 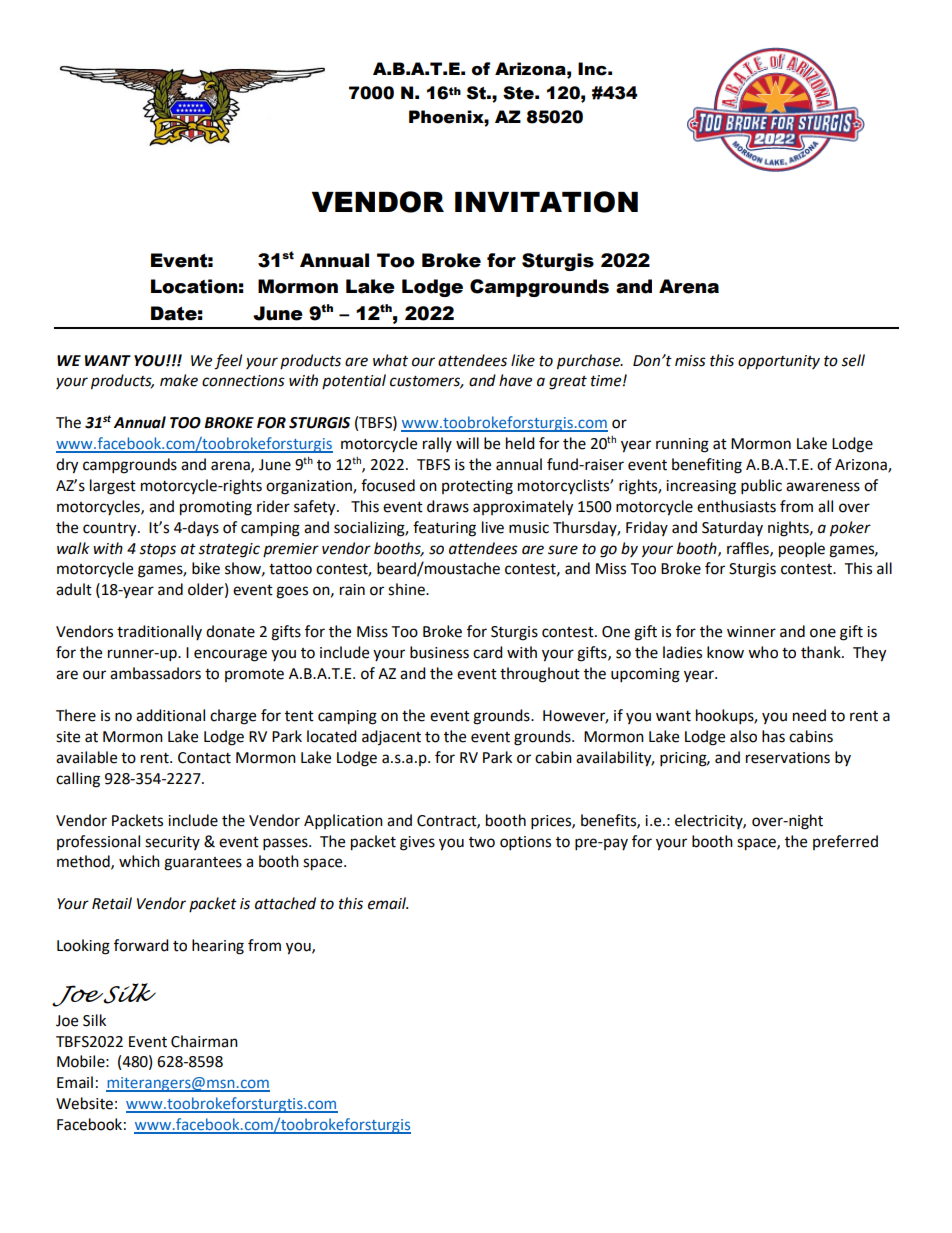 I want to click on adjacent, so click(x=391, y=737).
